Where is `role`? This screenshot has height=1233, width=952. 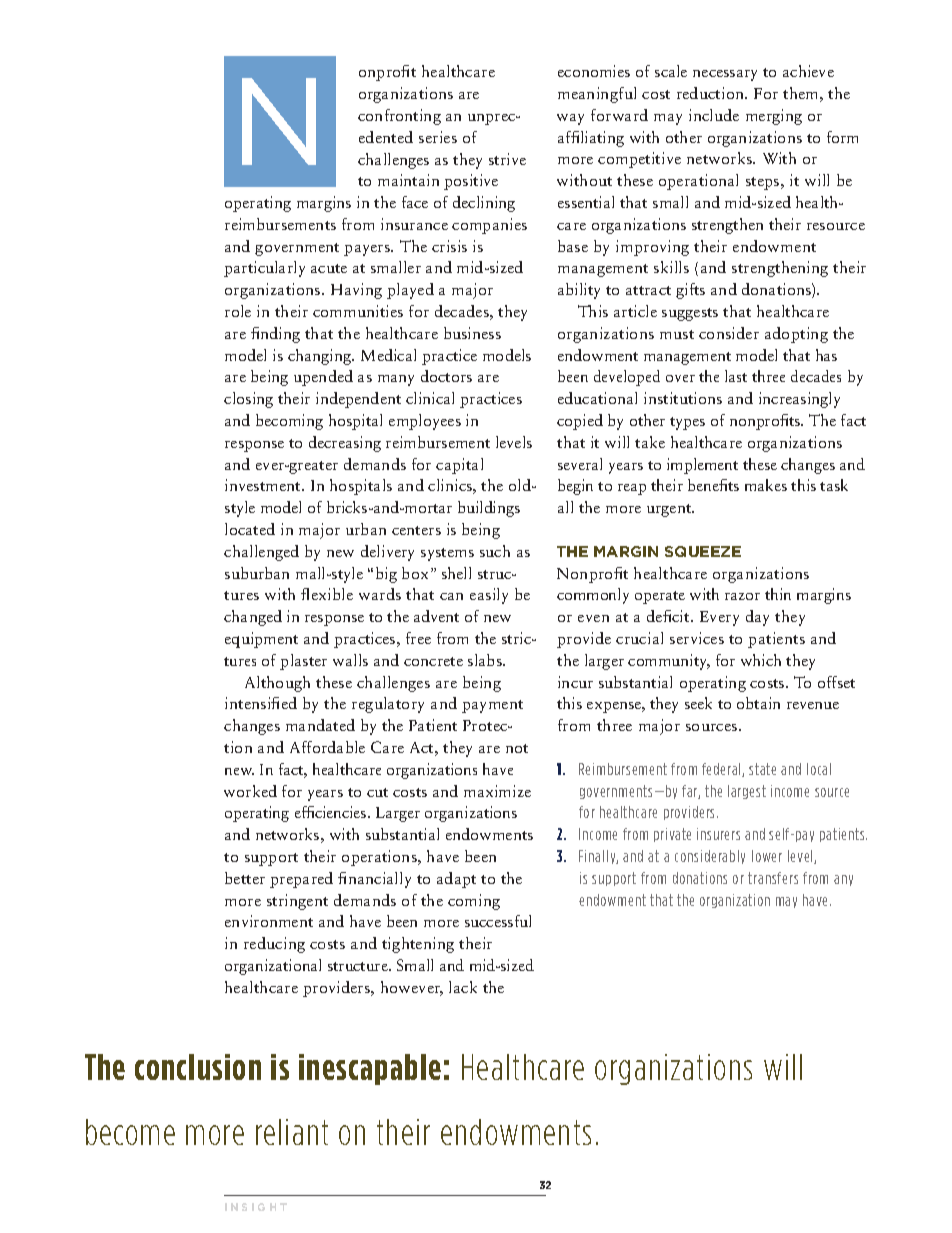
role is located at coordinates (238, 311).
